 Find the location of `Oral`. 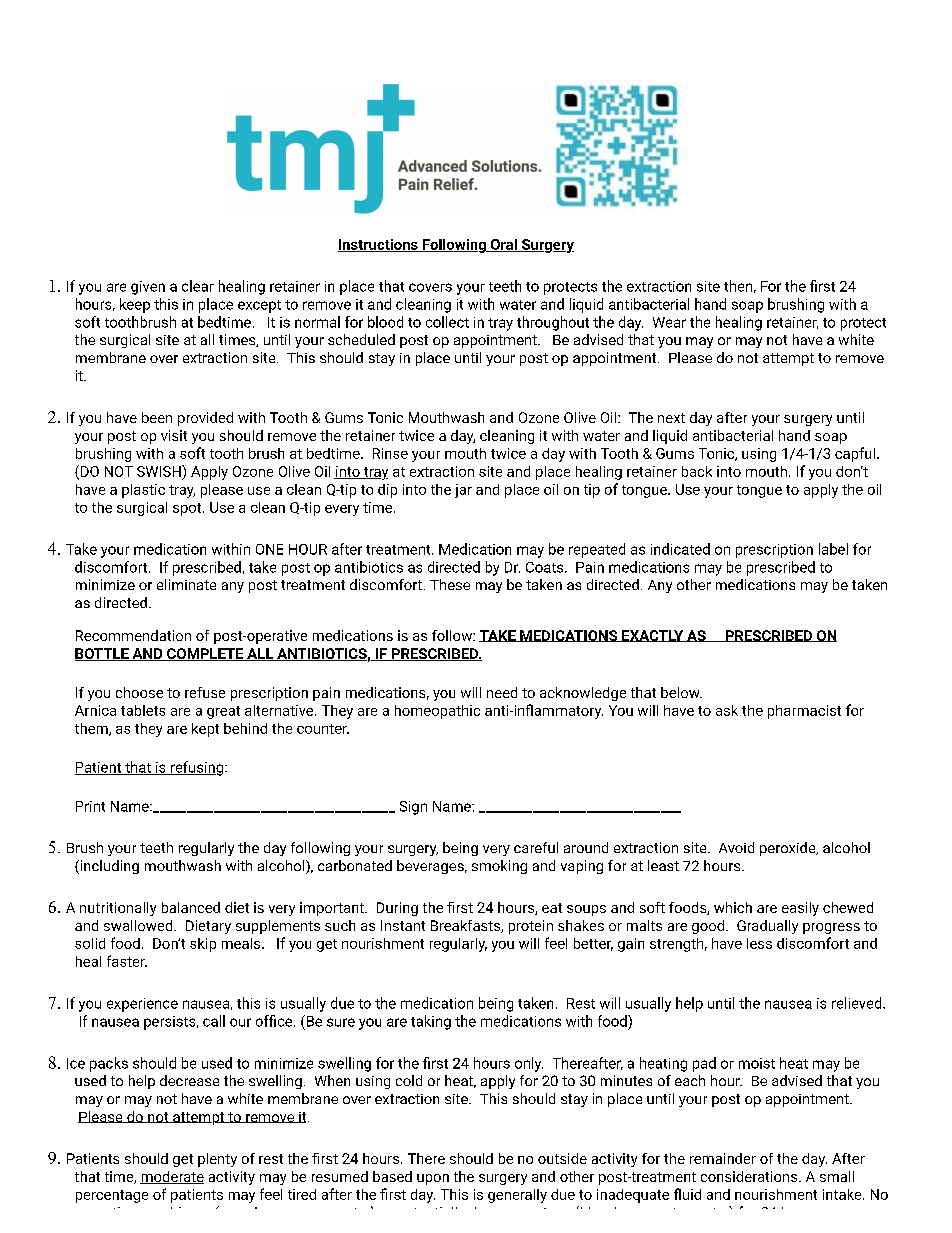

Oral is located at coordinates (503, 245).
